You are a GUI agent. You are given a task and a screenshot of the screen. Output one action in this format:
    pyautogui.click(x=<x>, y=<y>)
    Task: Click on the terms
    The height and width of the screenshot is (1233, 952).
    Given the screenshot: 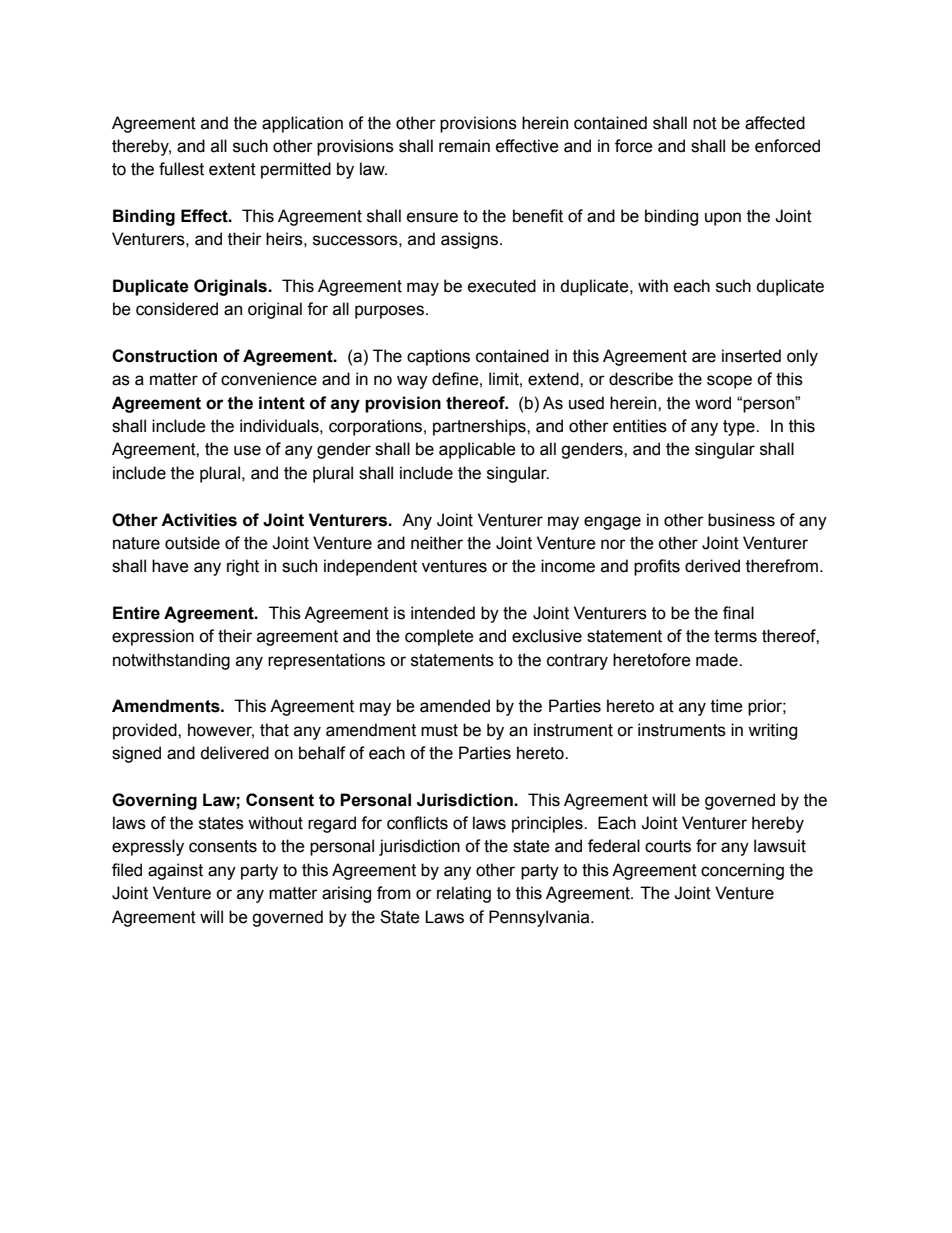 What is the action you would take?
    pyautogui.click(x=735, y=636)
